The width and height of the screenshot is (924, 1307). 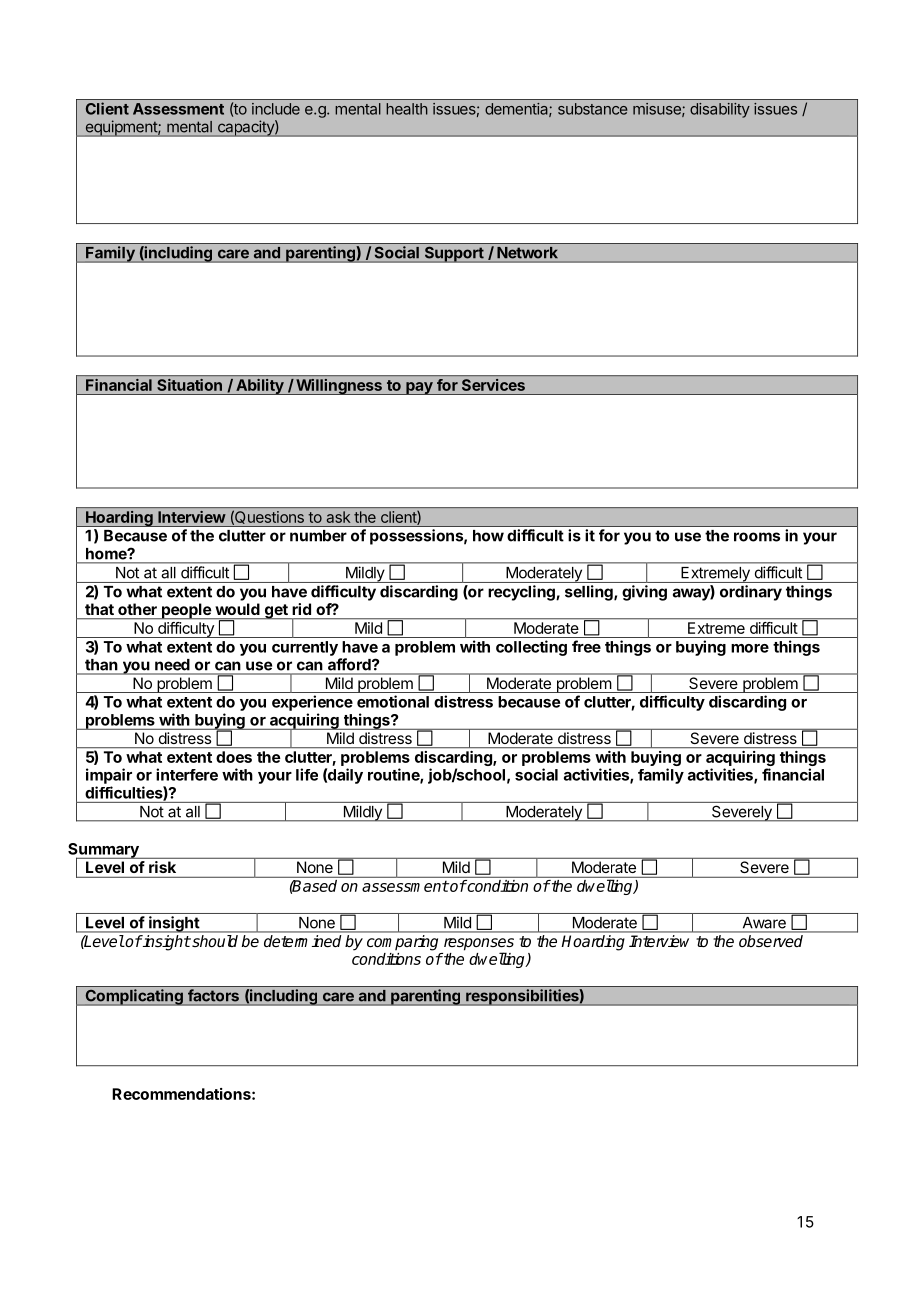 What do you see at coordinates (214, 941) in the screenshot?
I see `should` at bounding box center [214, 941].
